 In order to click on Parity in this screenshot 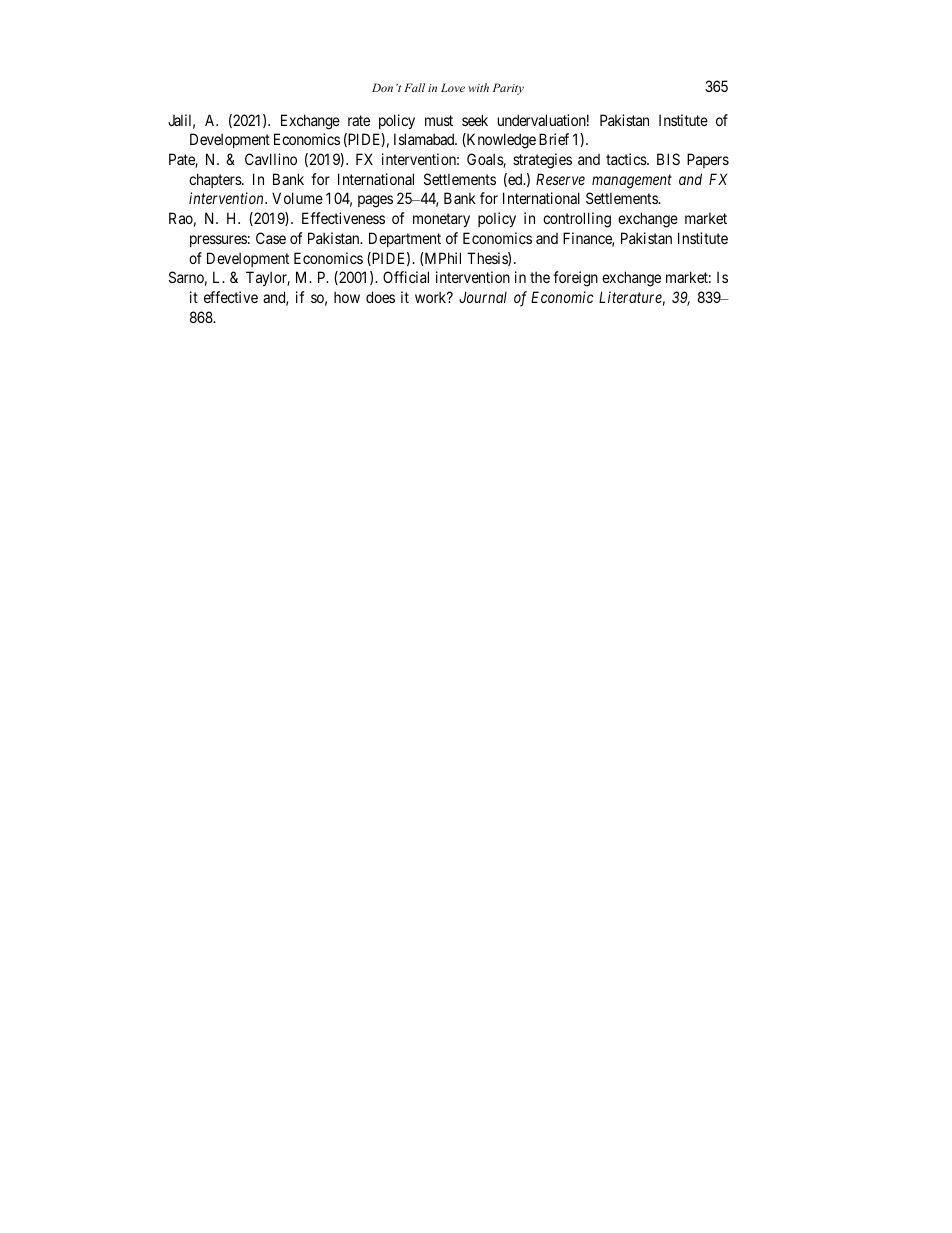, I will do `click(508, 89)`.
